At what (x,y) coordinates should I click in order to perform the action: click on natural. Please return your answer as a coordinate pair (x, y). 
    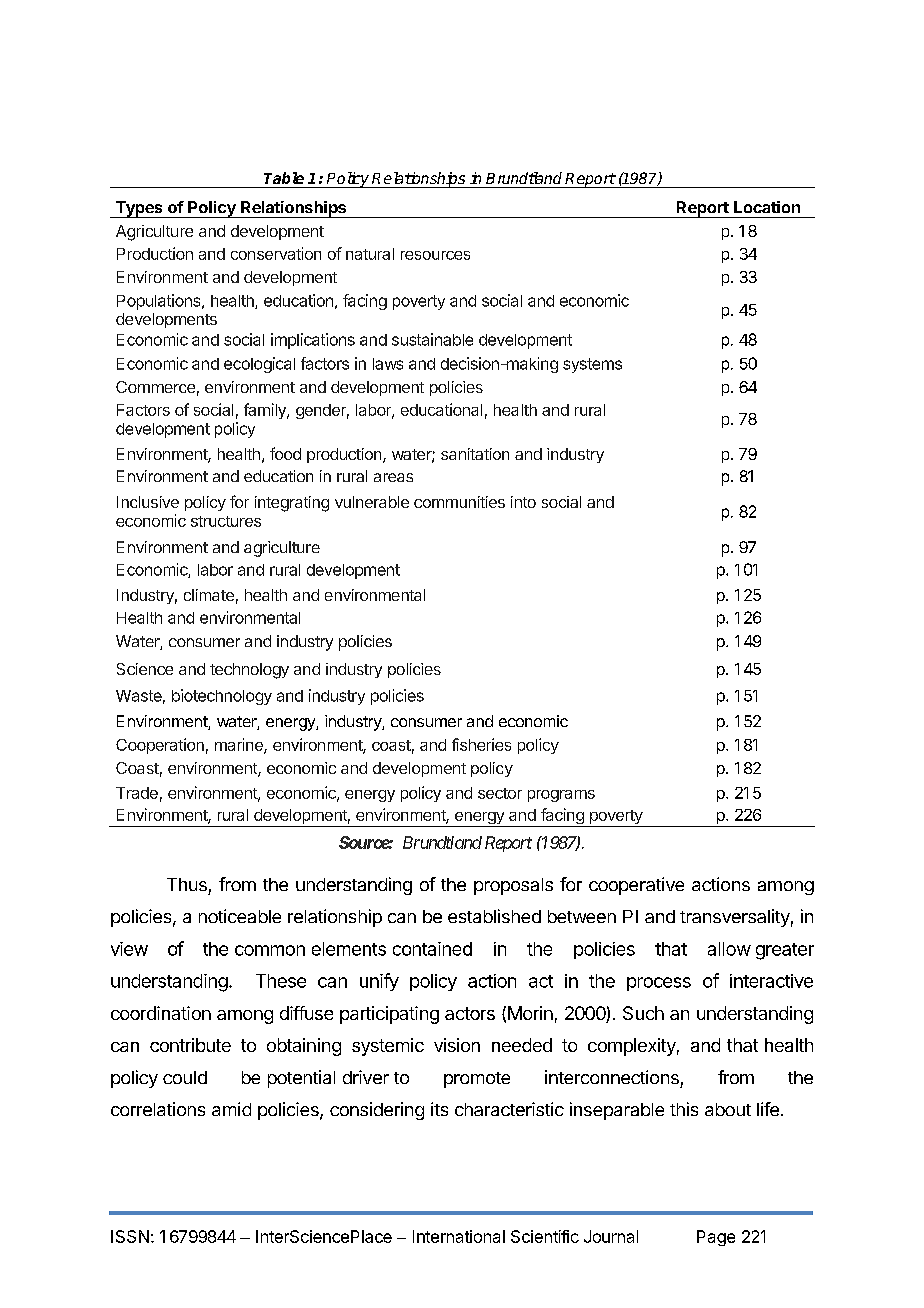
    Looking at the image, I should click on (370, 254).
